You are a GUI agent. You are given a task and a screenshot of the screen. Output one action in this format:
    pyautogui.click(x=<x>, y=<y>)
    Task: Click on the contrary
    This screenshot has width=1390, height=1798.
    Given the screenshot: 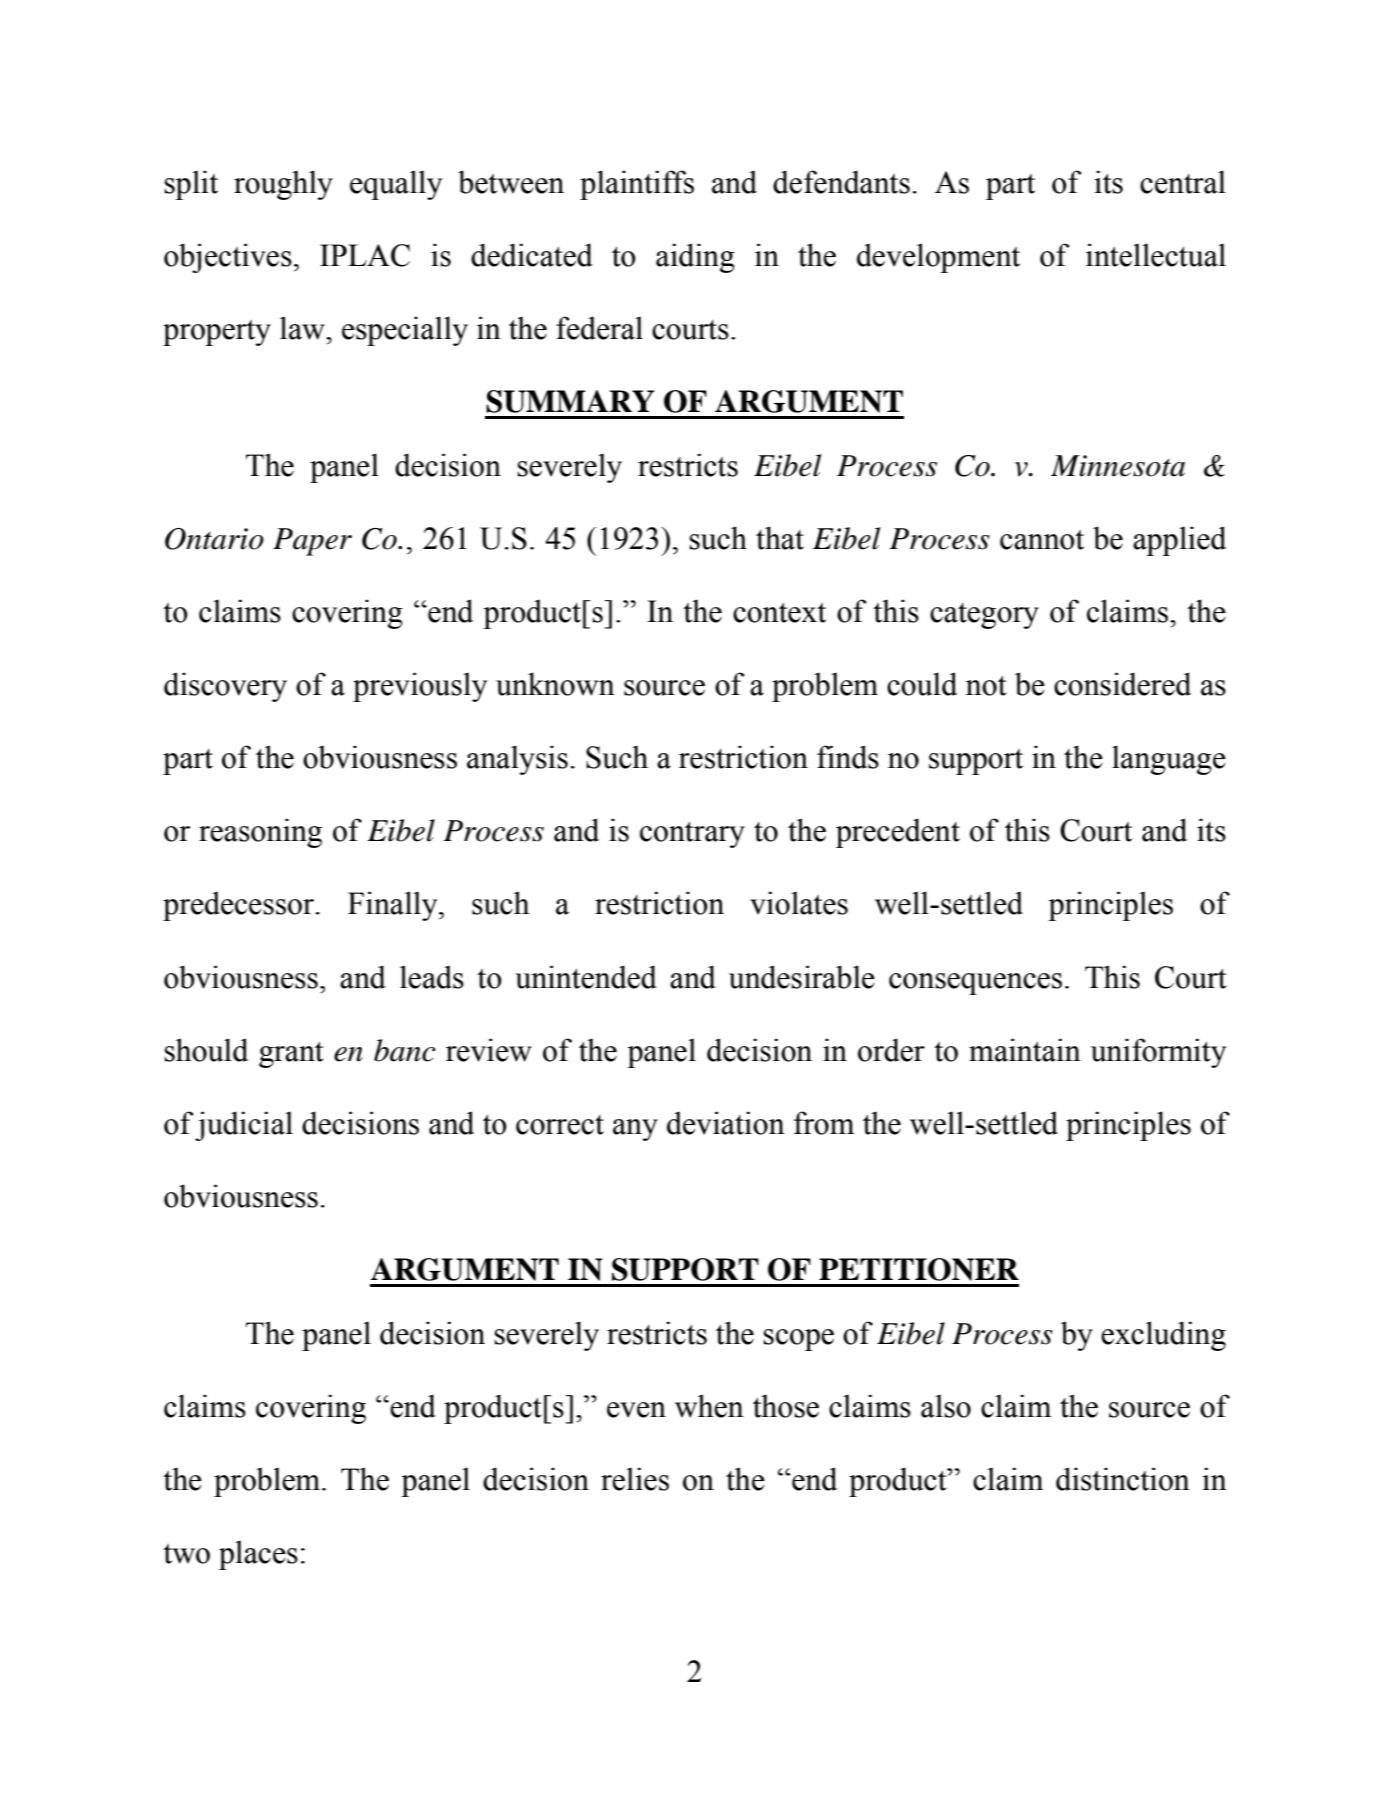 What is the action you would take?
    pyautogui.click(x=692, y=835)
